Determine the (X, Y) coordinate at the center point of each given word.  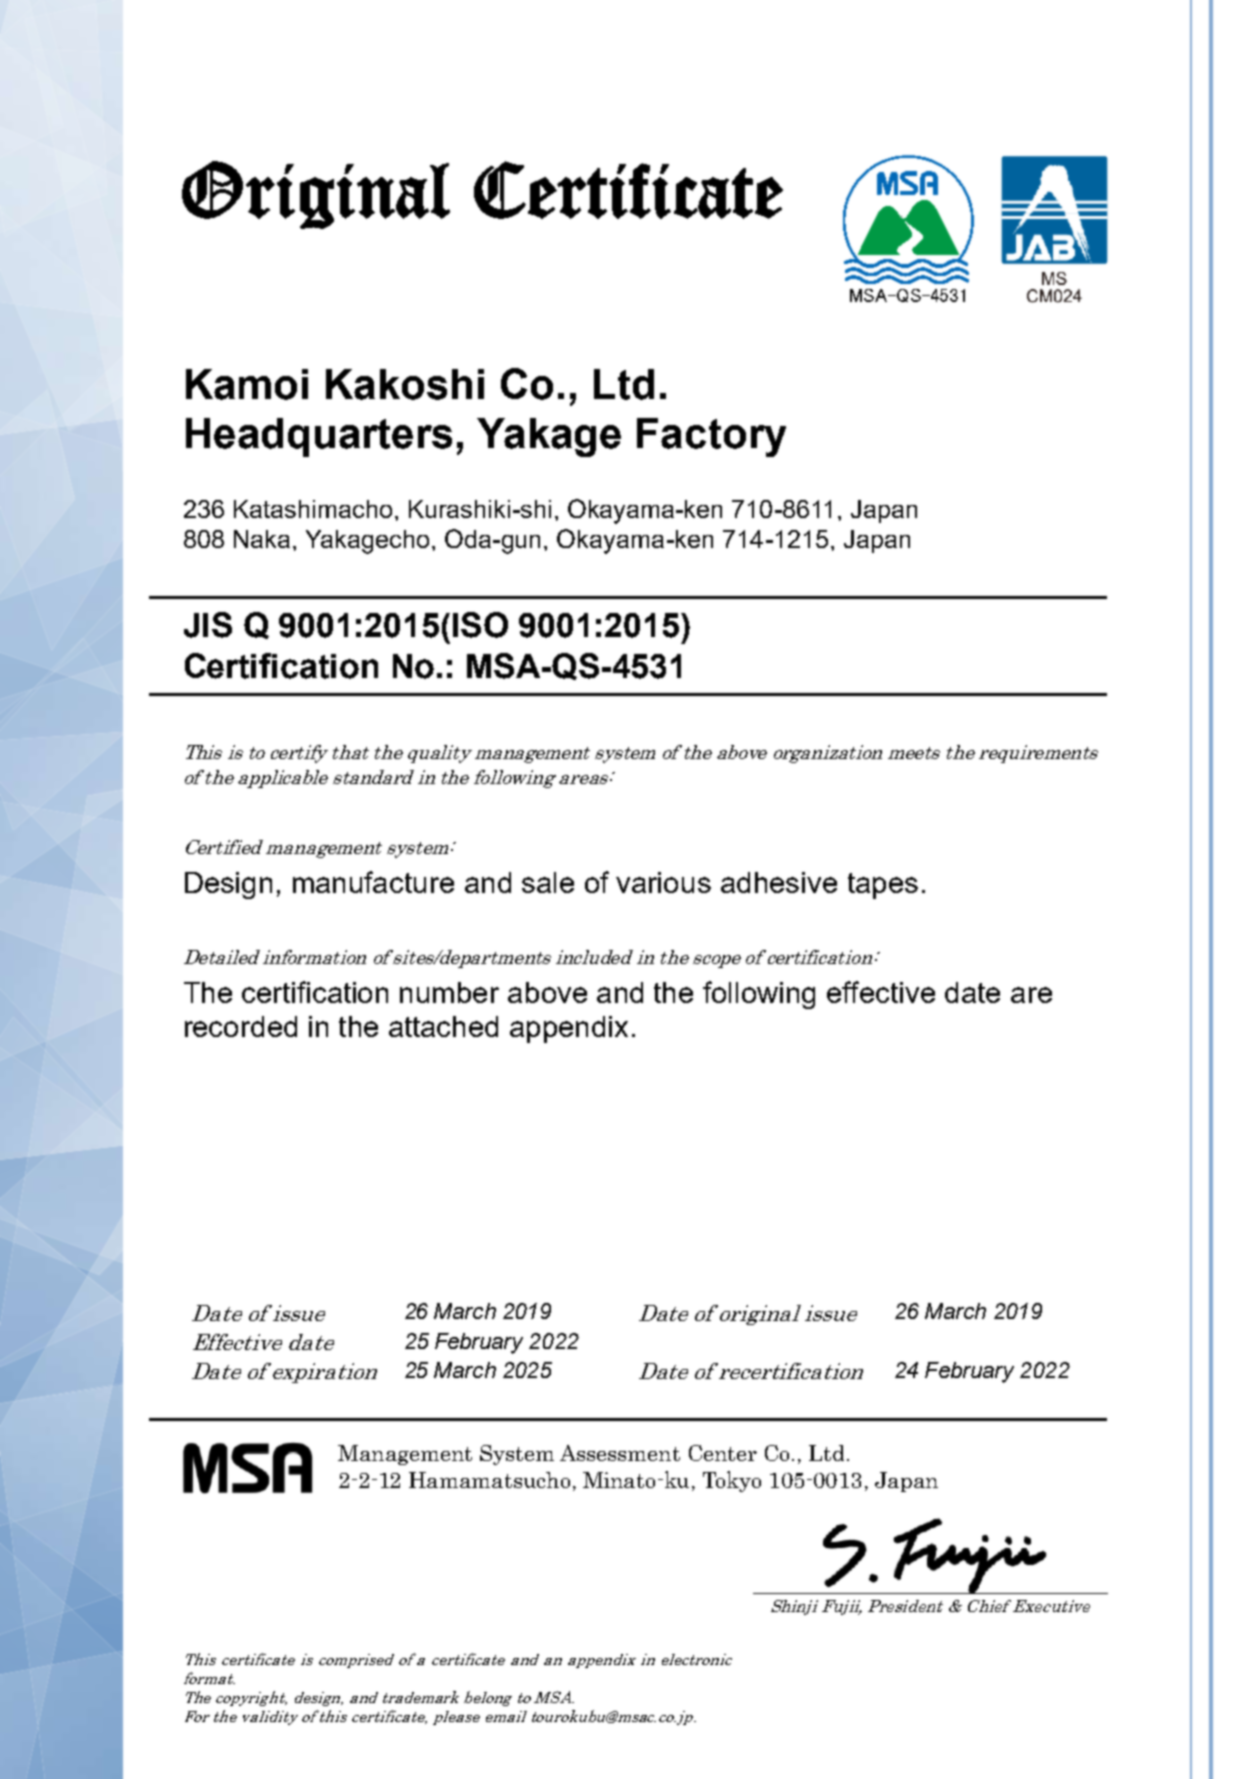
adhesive (779, 882)
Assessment (620, 1453)
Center (723, 1453)
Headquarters (319, 437)
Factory (711, 437)
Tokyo (732, 1481)
